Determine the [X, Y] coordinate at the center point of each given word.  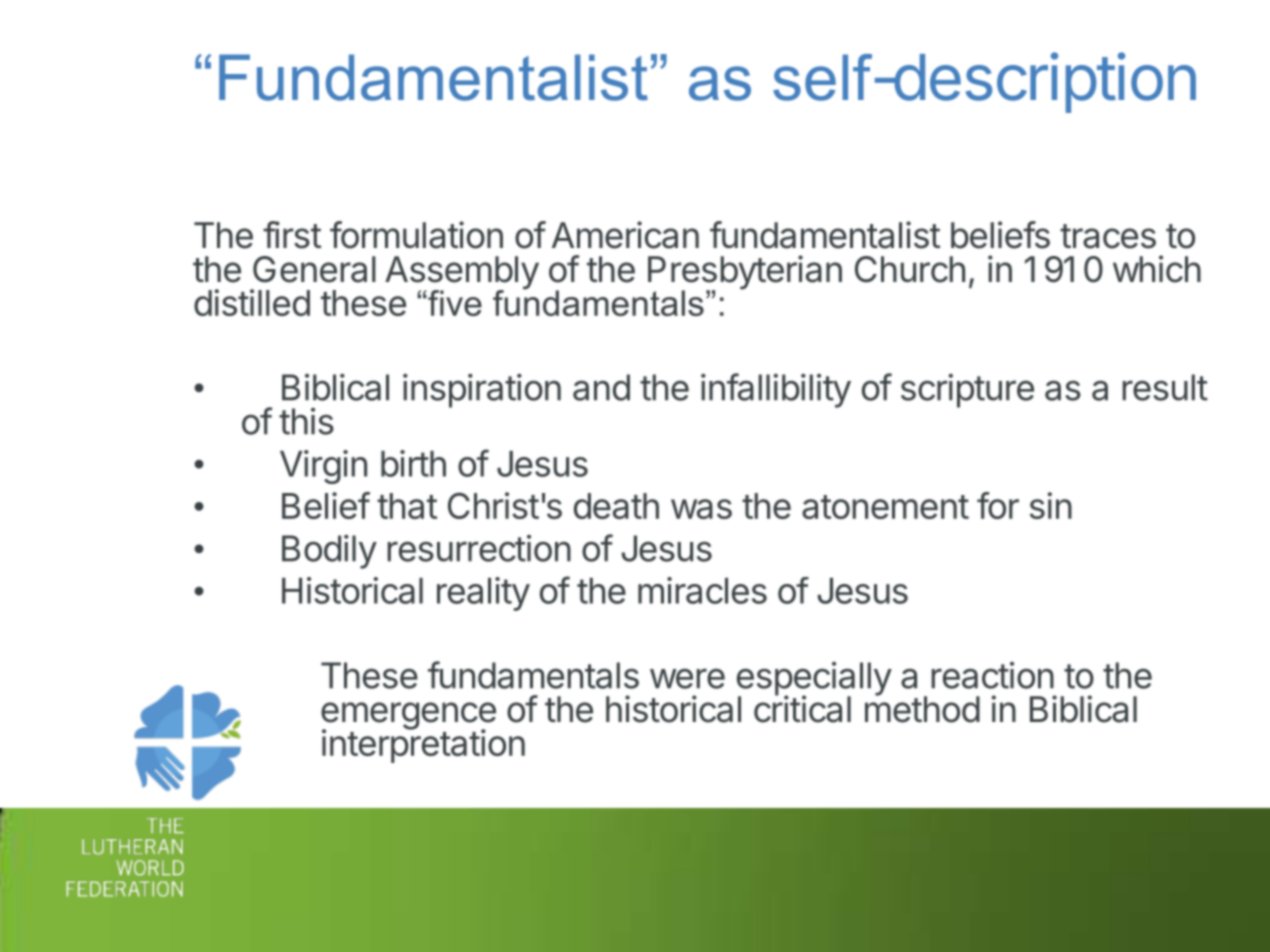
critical [802, 708]
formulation [416, 235]
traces [1108, 236]
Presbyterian [745, 273]
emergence [408, 717]
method [922, 708]
